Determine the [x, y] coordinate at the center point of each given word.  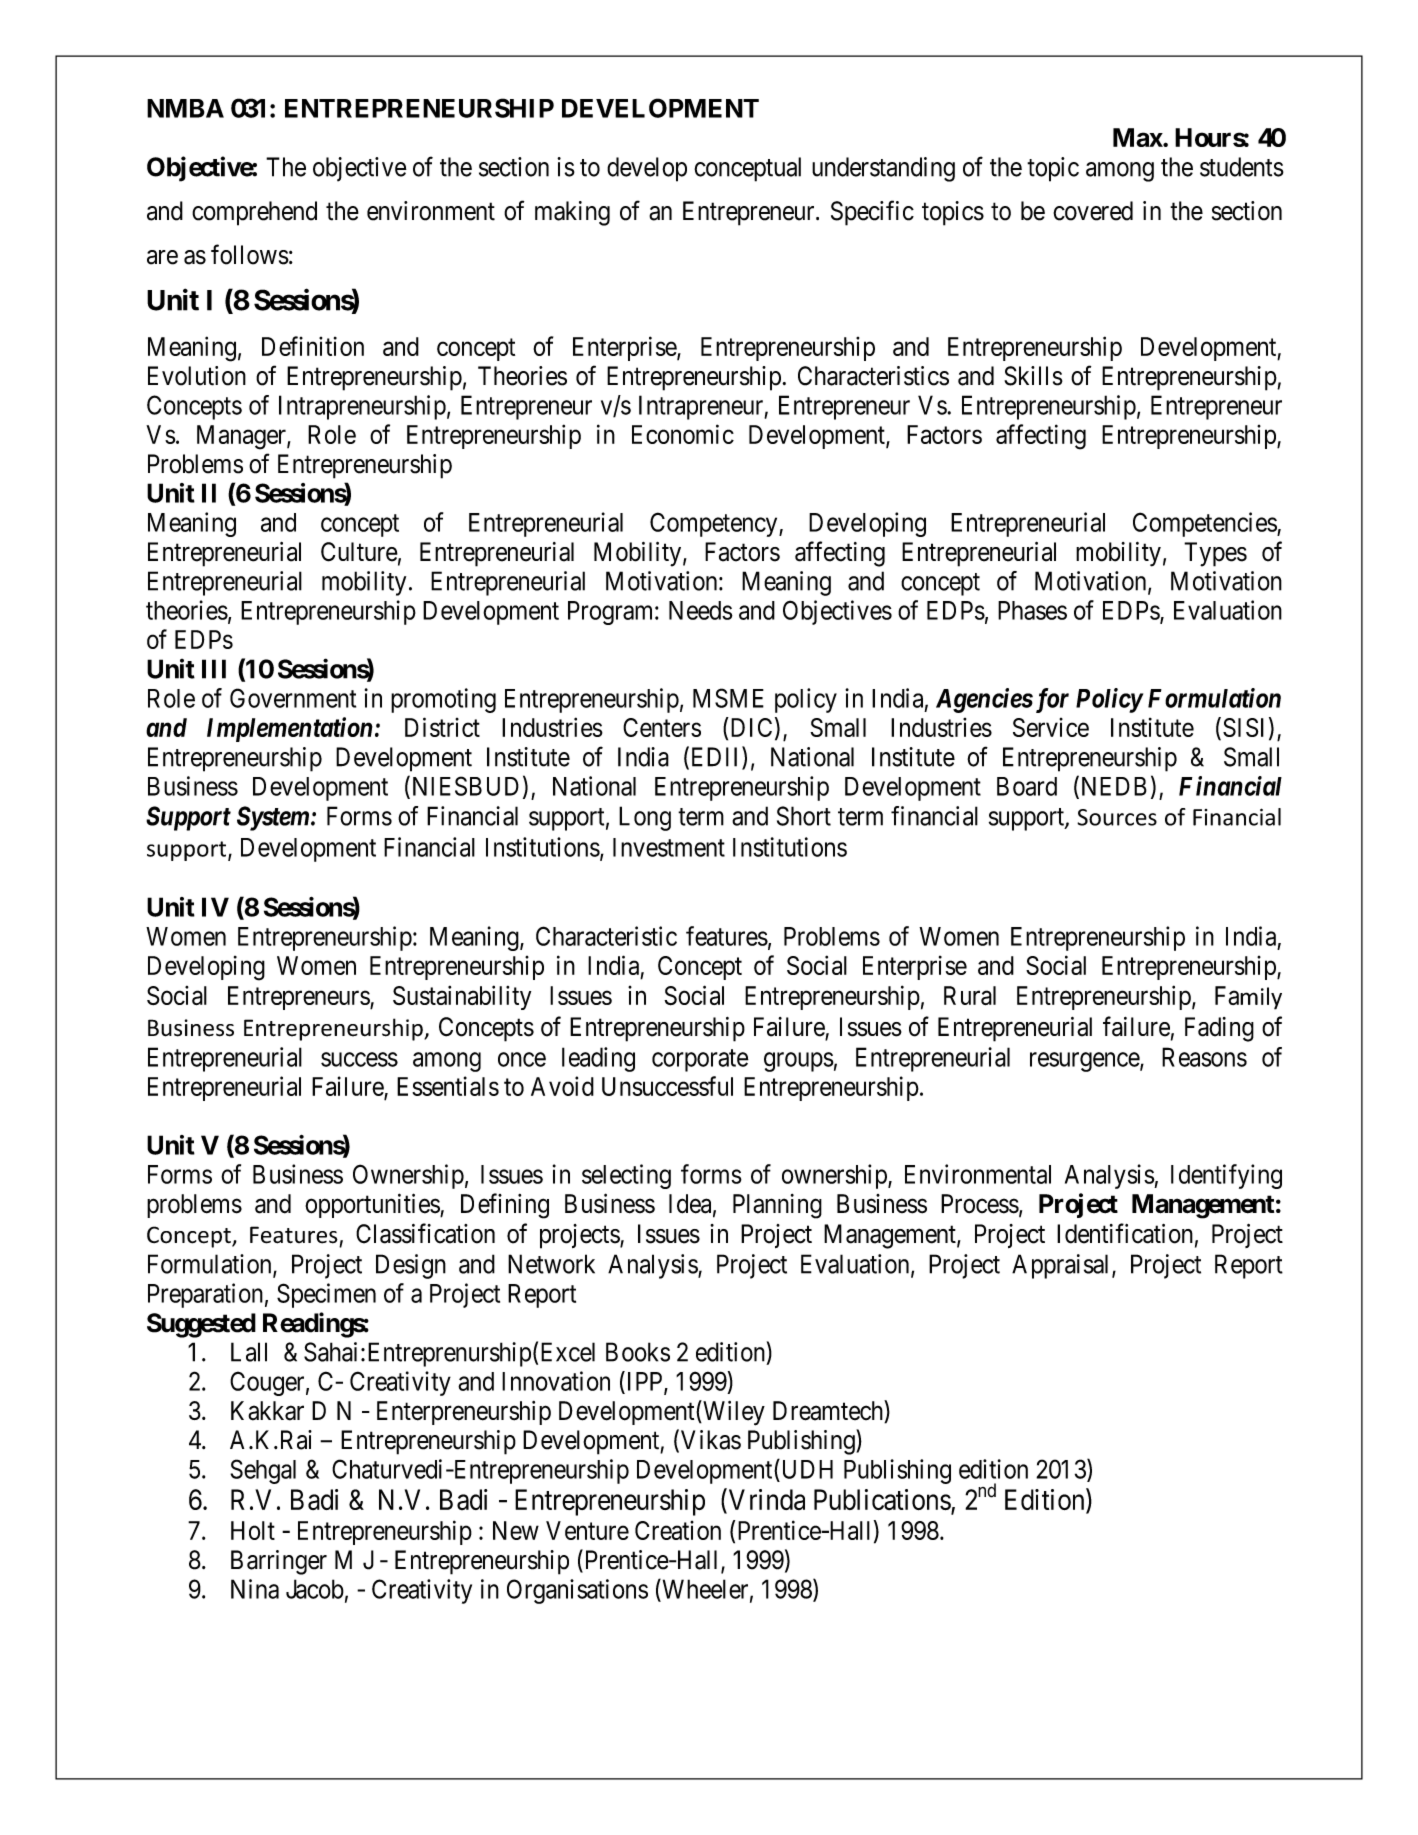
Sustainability [462, 997]
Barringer [279, 1562]
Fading [1219, 1029]
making [572, 213]
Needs [701, 610]
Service [1051, 727]
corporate [700, 1060]
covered [1093, 211]
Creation [678, 1530]
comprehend [254, 213]
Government [293, 698]
